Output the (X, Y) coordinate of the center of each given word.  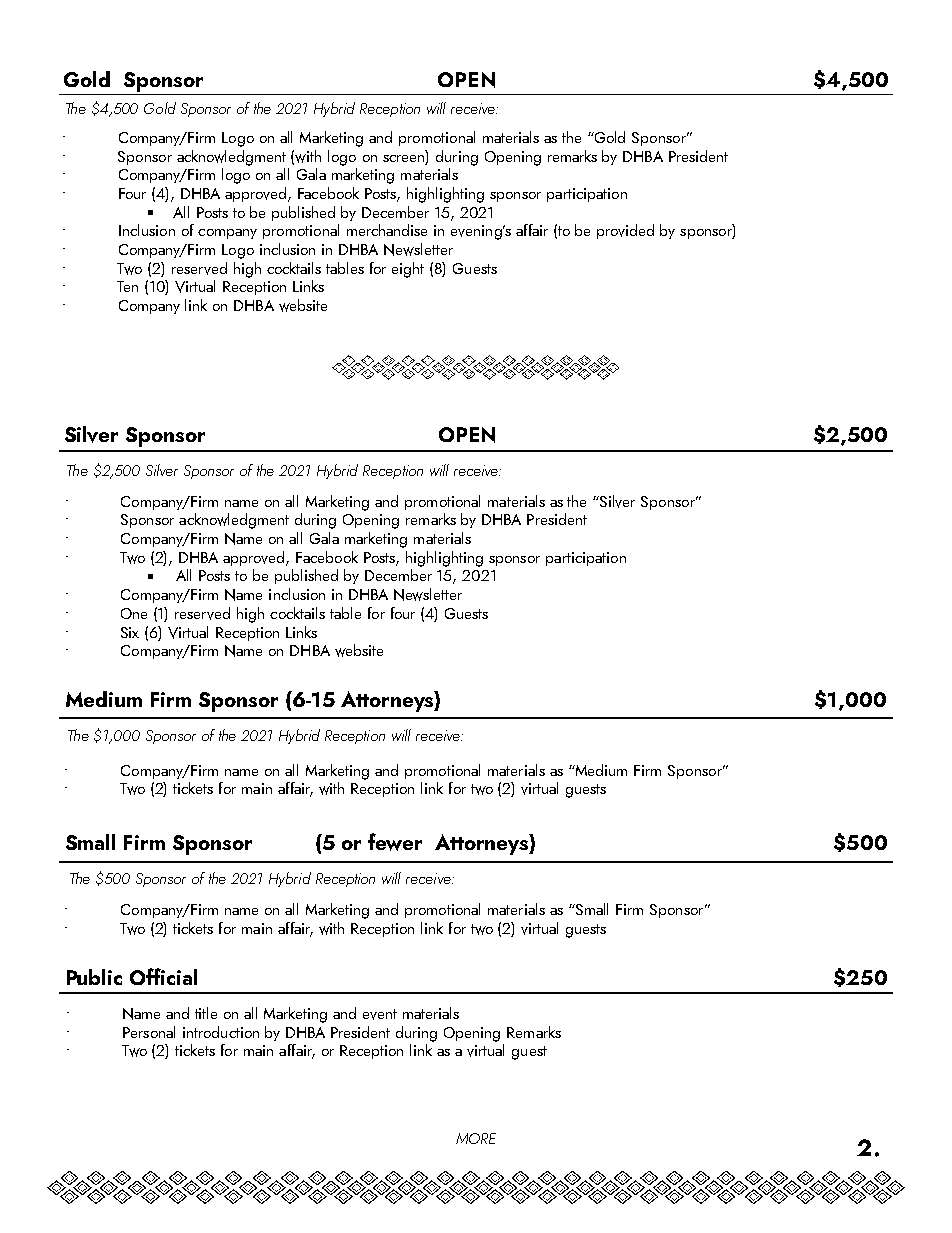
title (206, 1013)
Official (163, 976)
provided (625, 231)
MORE (476, 1138)
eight (408, 270)
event (380, 1014)
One (134, 613)
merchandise (387, 230)
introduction (221, 1032)
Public (94, 977)
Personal (149, 1032)
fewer (395, 842)
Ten (127, 286)
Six (130, 632)
